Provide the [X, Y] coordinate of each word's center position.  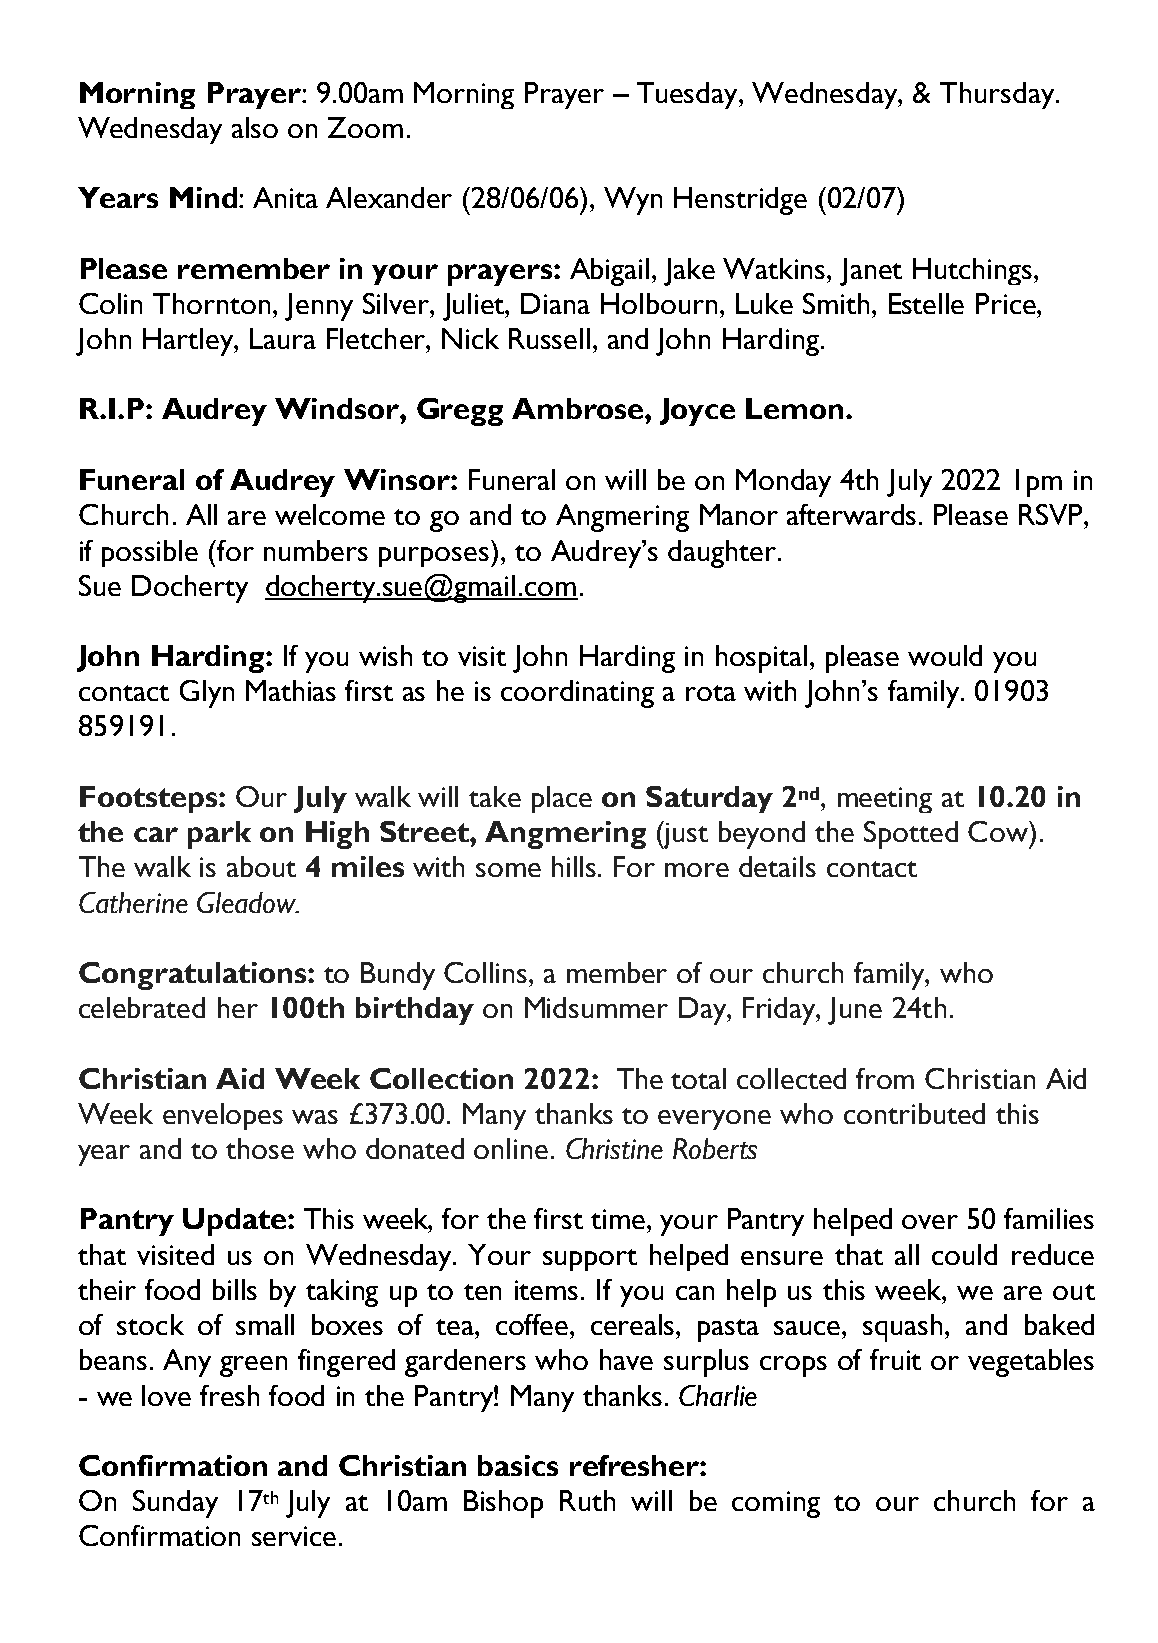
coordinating [577, 694]
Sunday [175, 1504]
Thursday [998, 95]
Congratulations [194, 976]
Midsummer [596, 1007]
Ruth [587, 1500]
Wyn [633, 201]
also [255, 127]
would [945, 655]
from [885, 1078]
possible [150, 553]
